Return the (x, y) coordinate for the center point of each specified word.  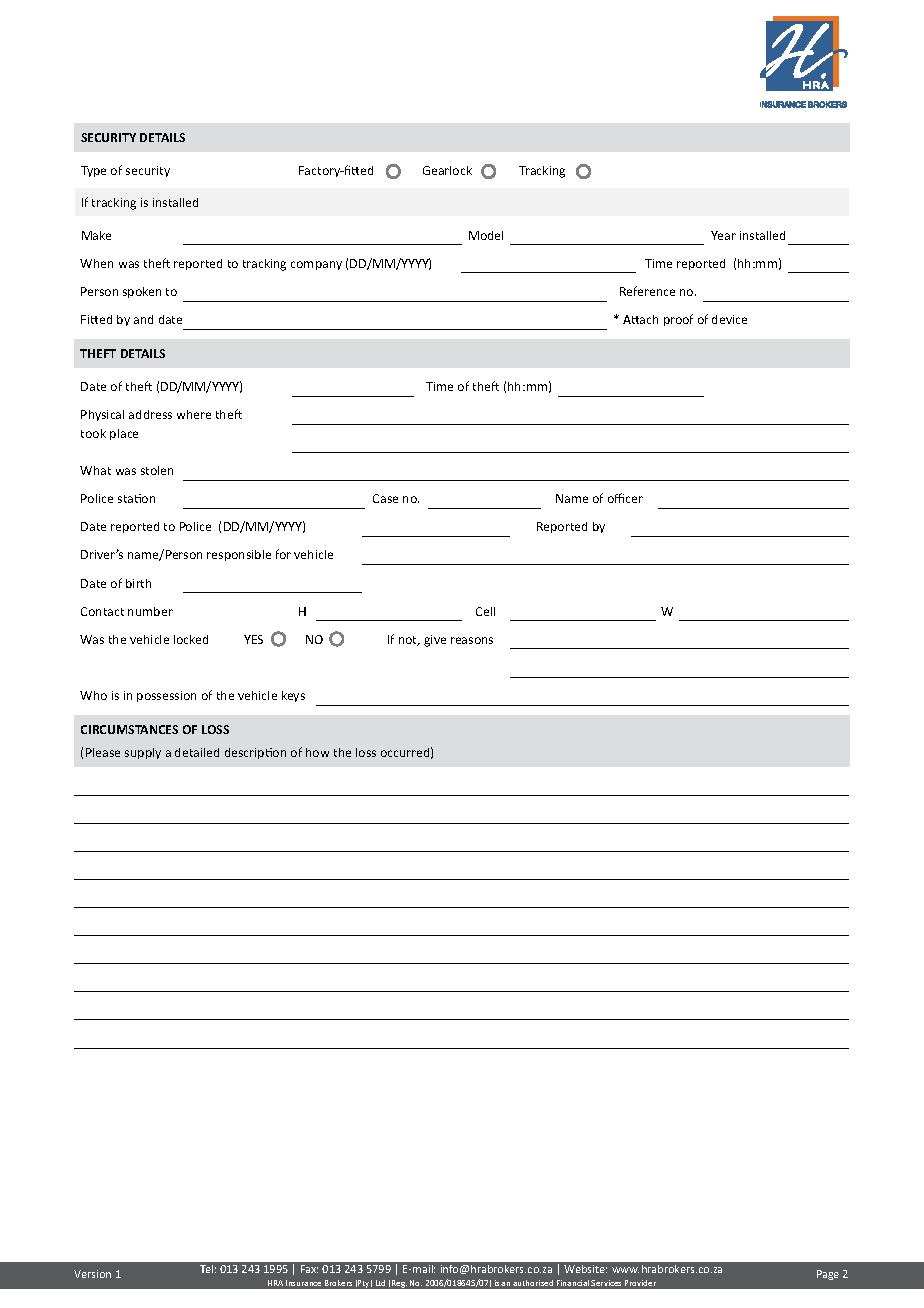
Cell (485, 611)
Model (486, 235)
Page (828, 1275)
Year (723, 235)
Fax (309, 1269)
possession (166, 696)
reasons (472, 640)
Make (96, 235)
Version (92, 1274)
